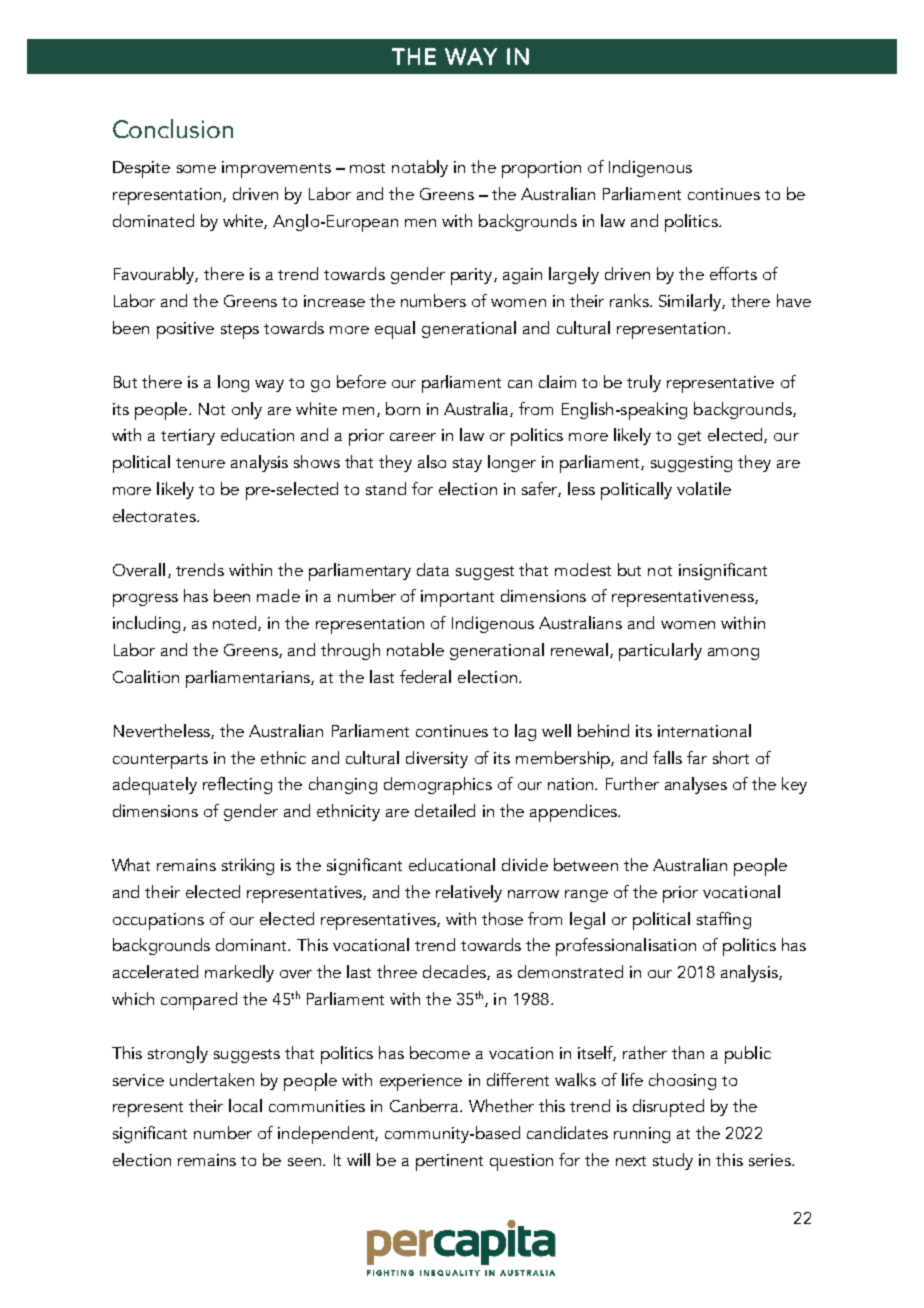 Image resolution: width=924 pixels, height=1308 pixels. What do you see at coordinates (696, 785) in the document?
I see `analyses` at bounding box center [696, 785].
